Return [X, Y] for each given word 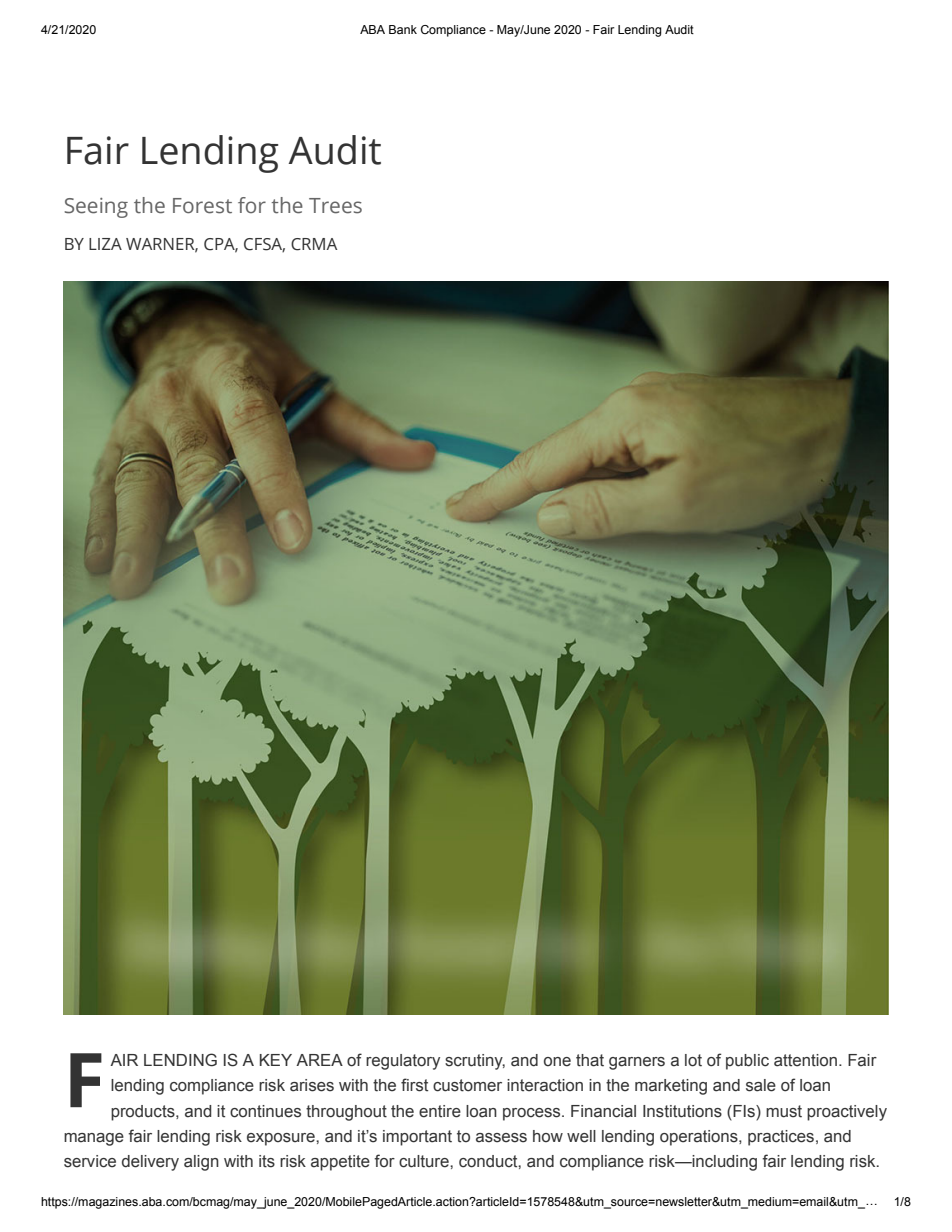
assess [501, 1138]
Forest [202, 206]
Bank [403, 29]
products [144, 1113]
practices [781, 1138]
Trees [335, 206]
